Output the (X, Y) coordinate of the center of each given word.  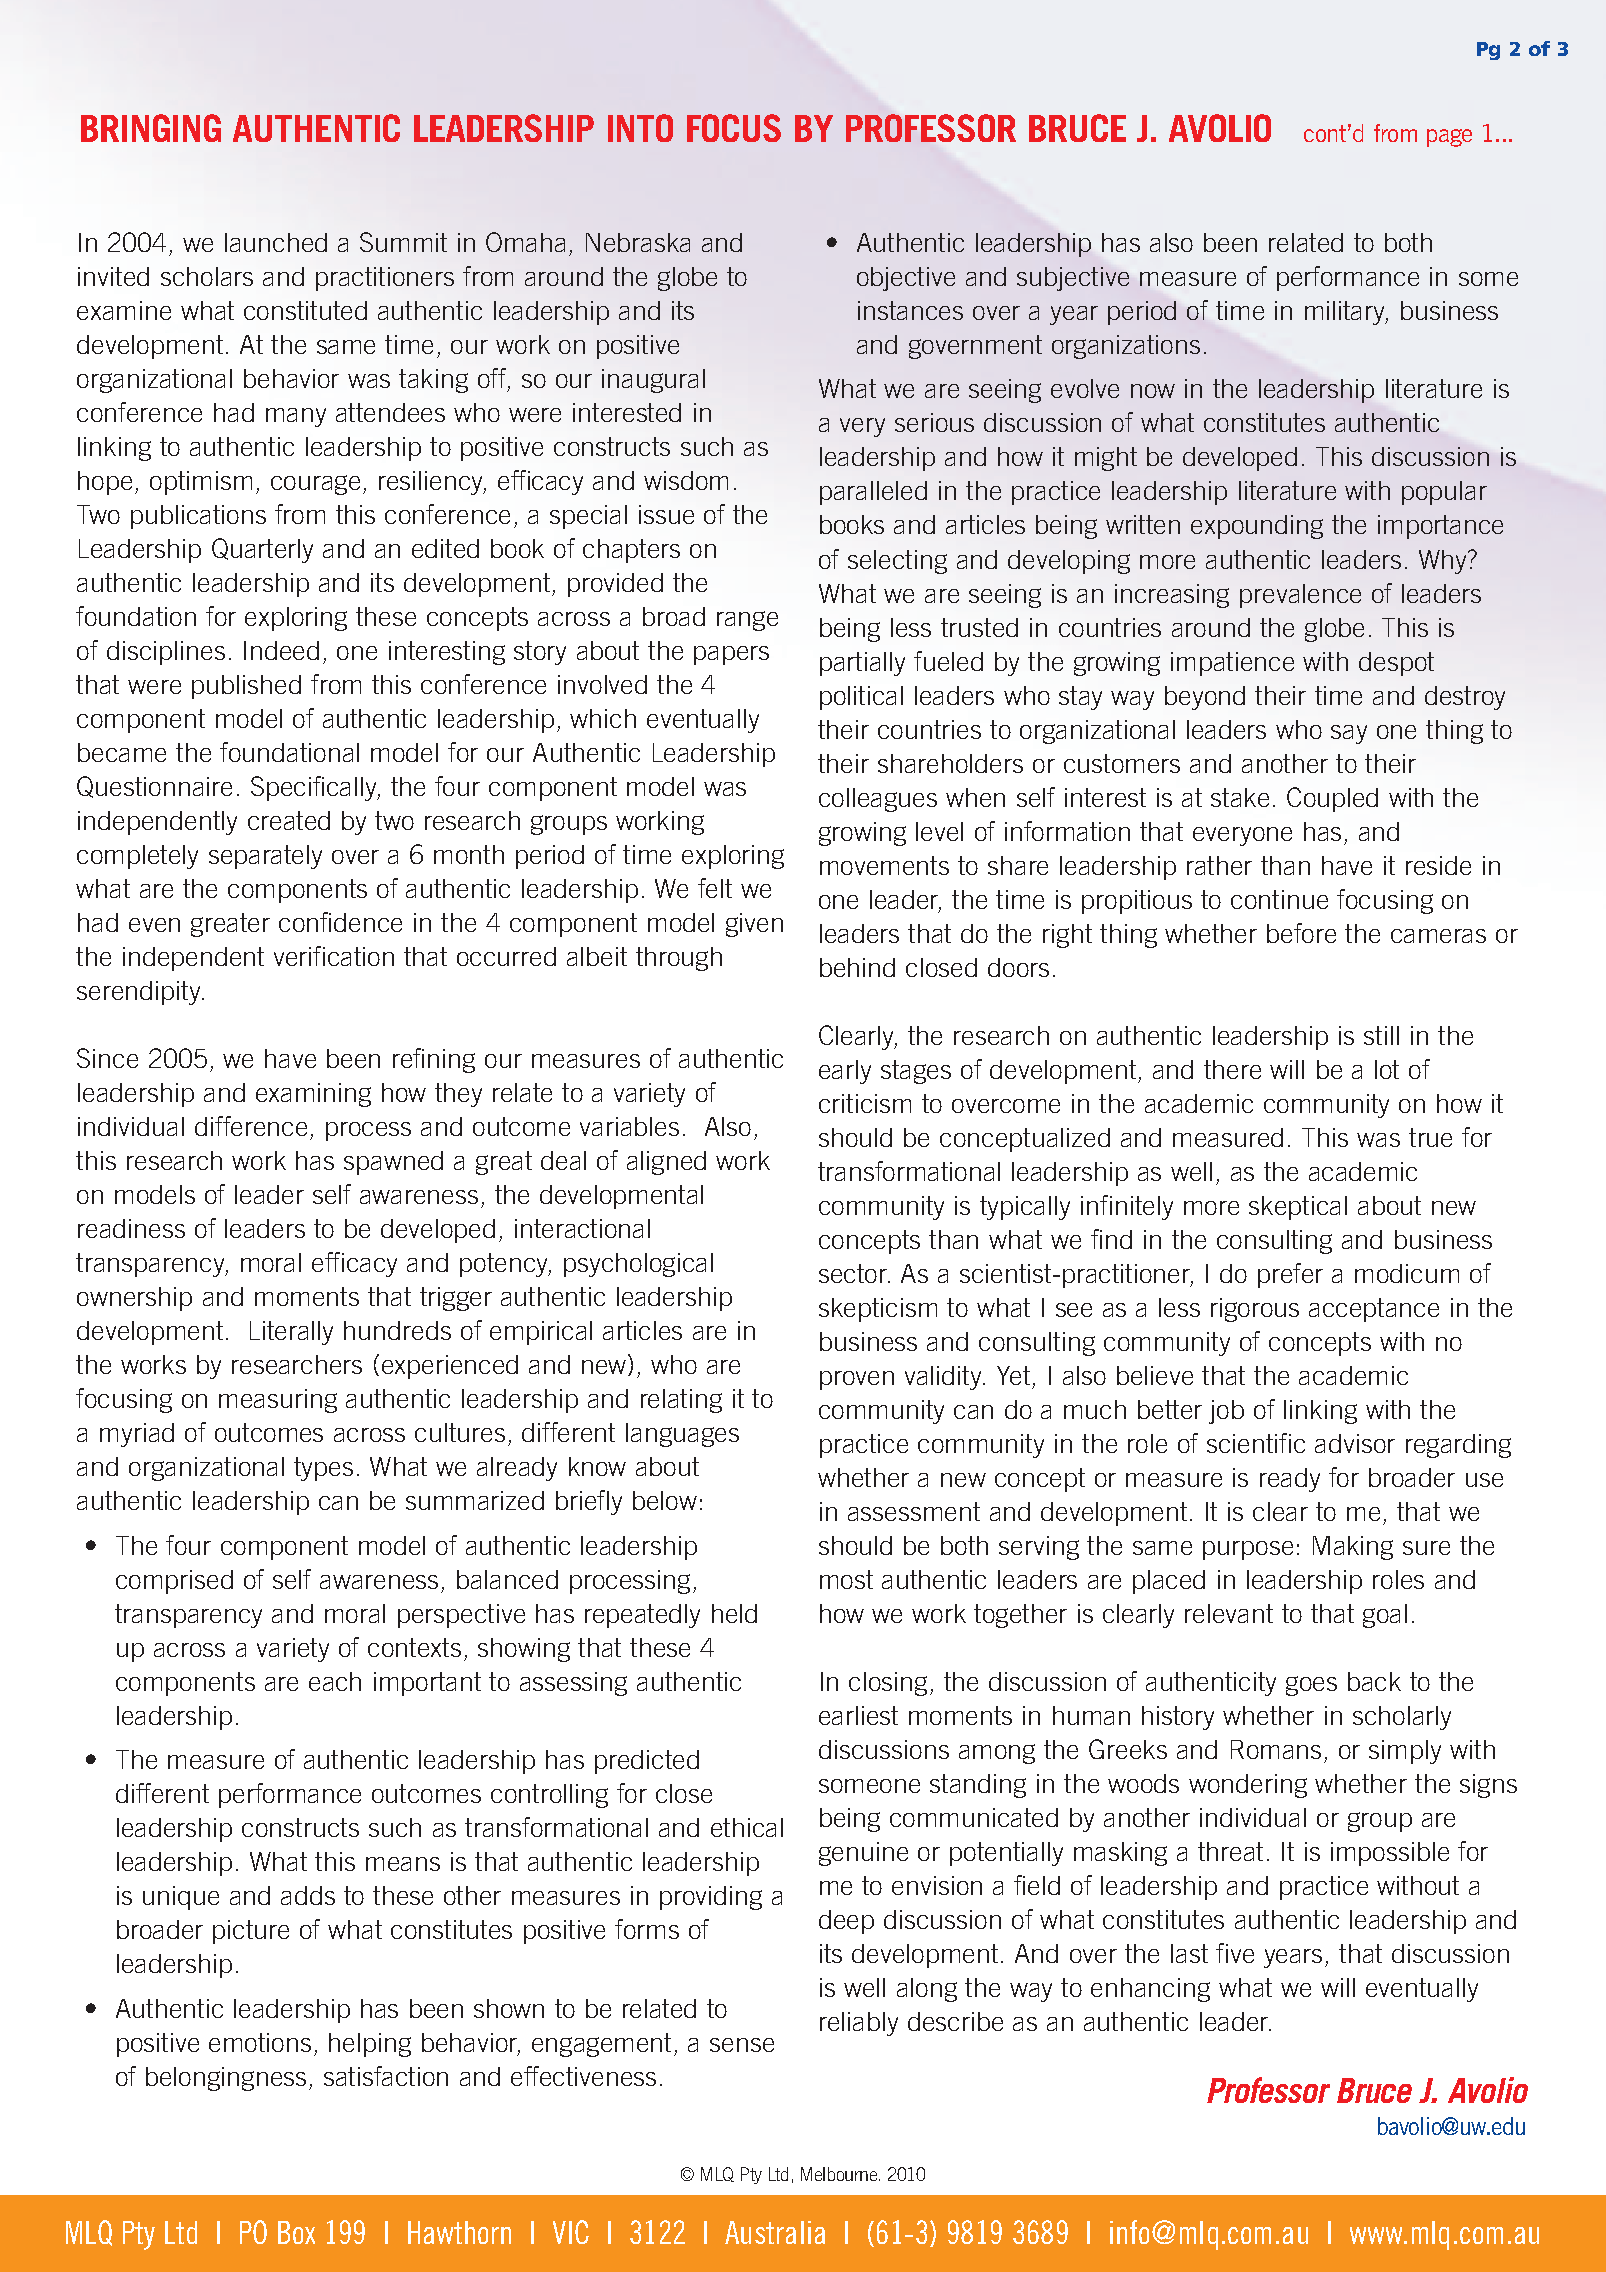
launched (276, 242)
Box (296, 2232)
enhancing (1150, 1990)
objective (906, 279)
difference (251, 1126)
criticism (865, 1103)
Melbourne (840, 2174)
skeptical (1298, 1208)
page (1449, 138)
